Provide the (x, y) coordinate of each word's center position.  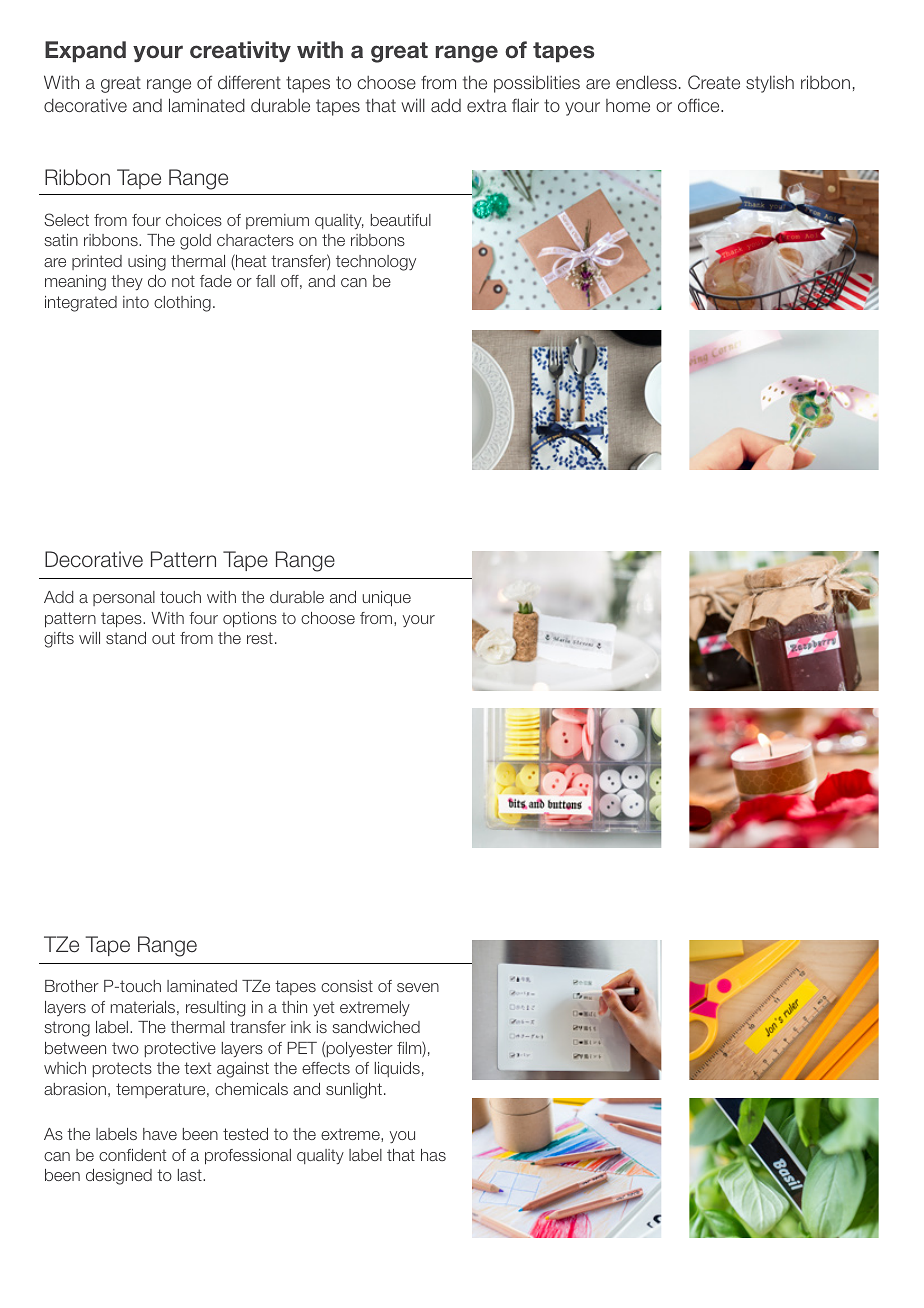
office (700, 105)
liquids (397, 1069)
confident (132, 1155)
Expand (85, 51)
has (433, 1155)
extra (487, 105)
